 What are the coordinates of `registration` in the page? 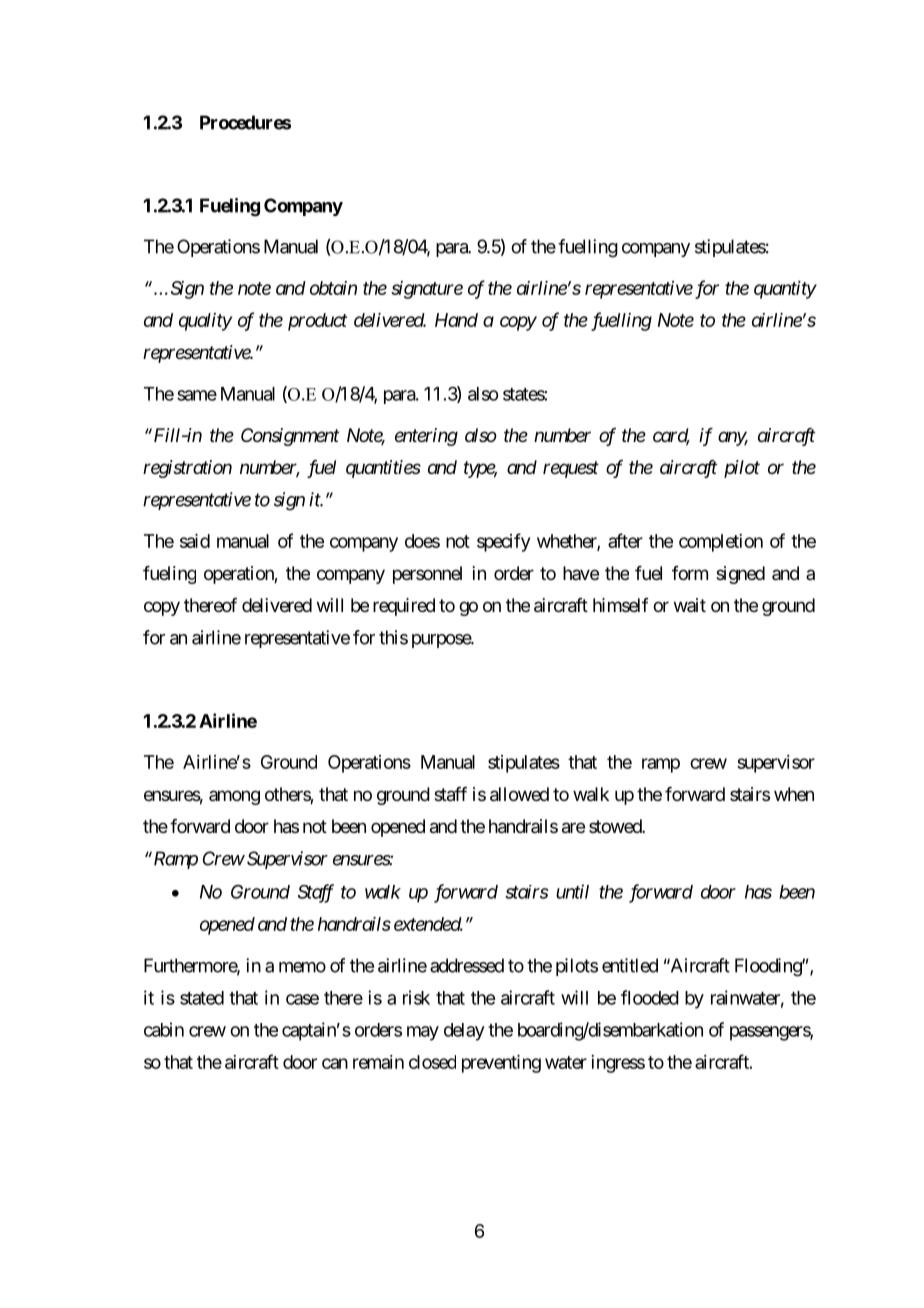 It's located at (187, 469).
